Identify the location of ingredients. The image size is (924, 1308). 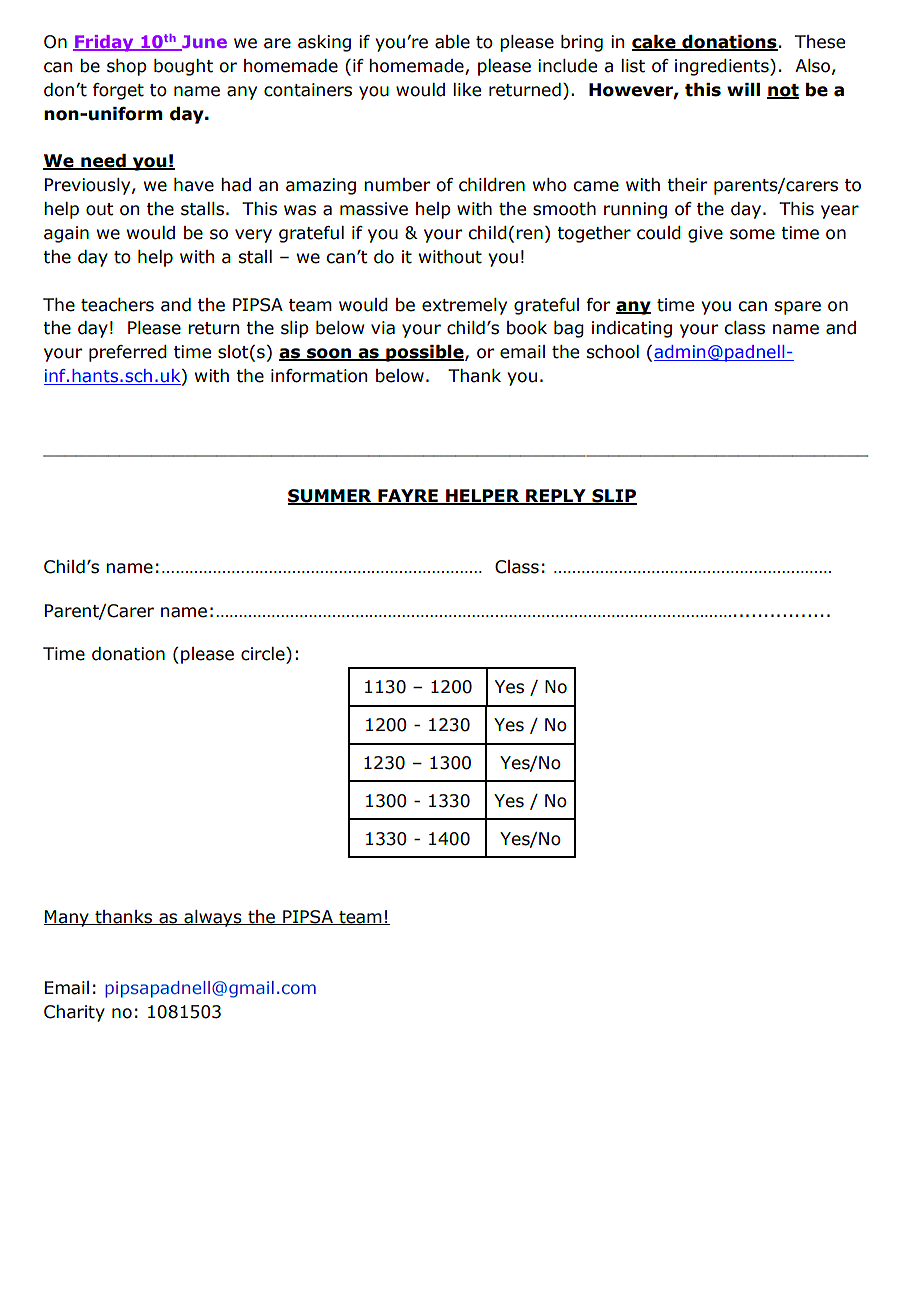
(723, 67).
